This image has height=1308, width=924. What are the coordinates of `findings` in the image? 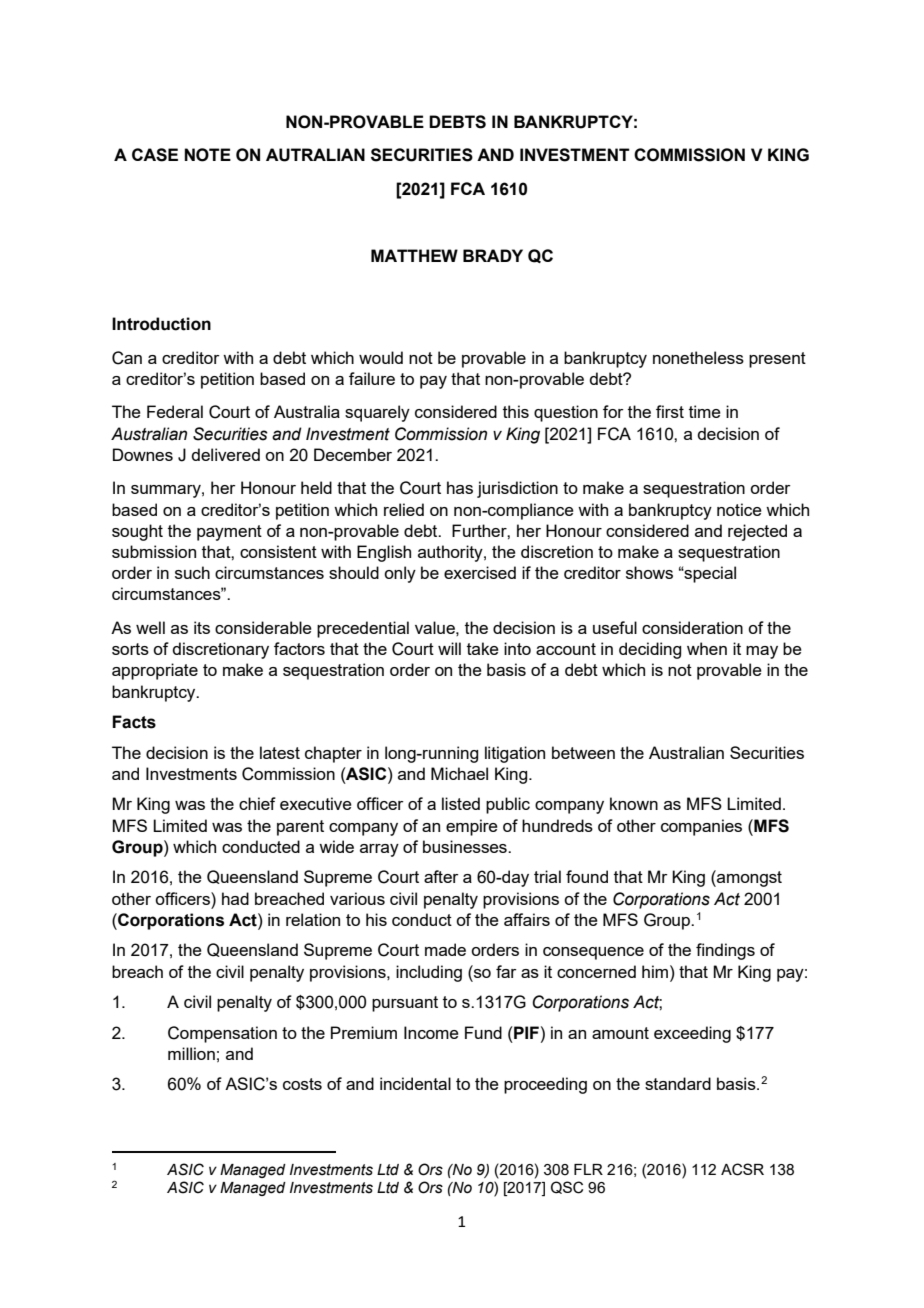 It's located at (725, 951).
